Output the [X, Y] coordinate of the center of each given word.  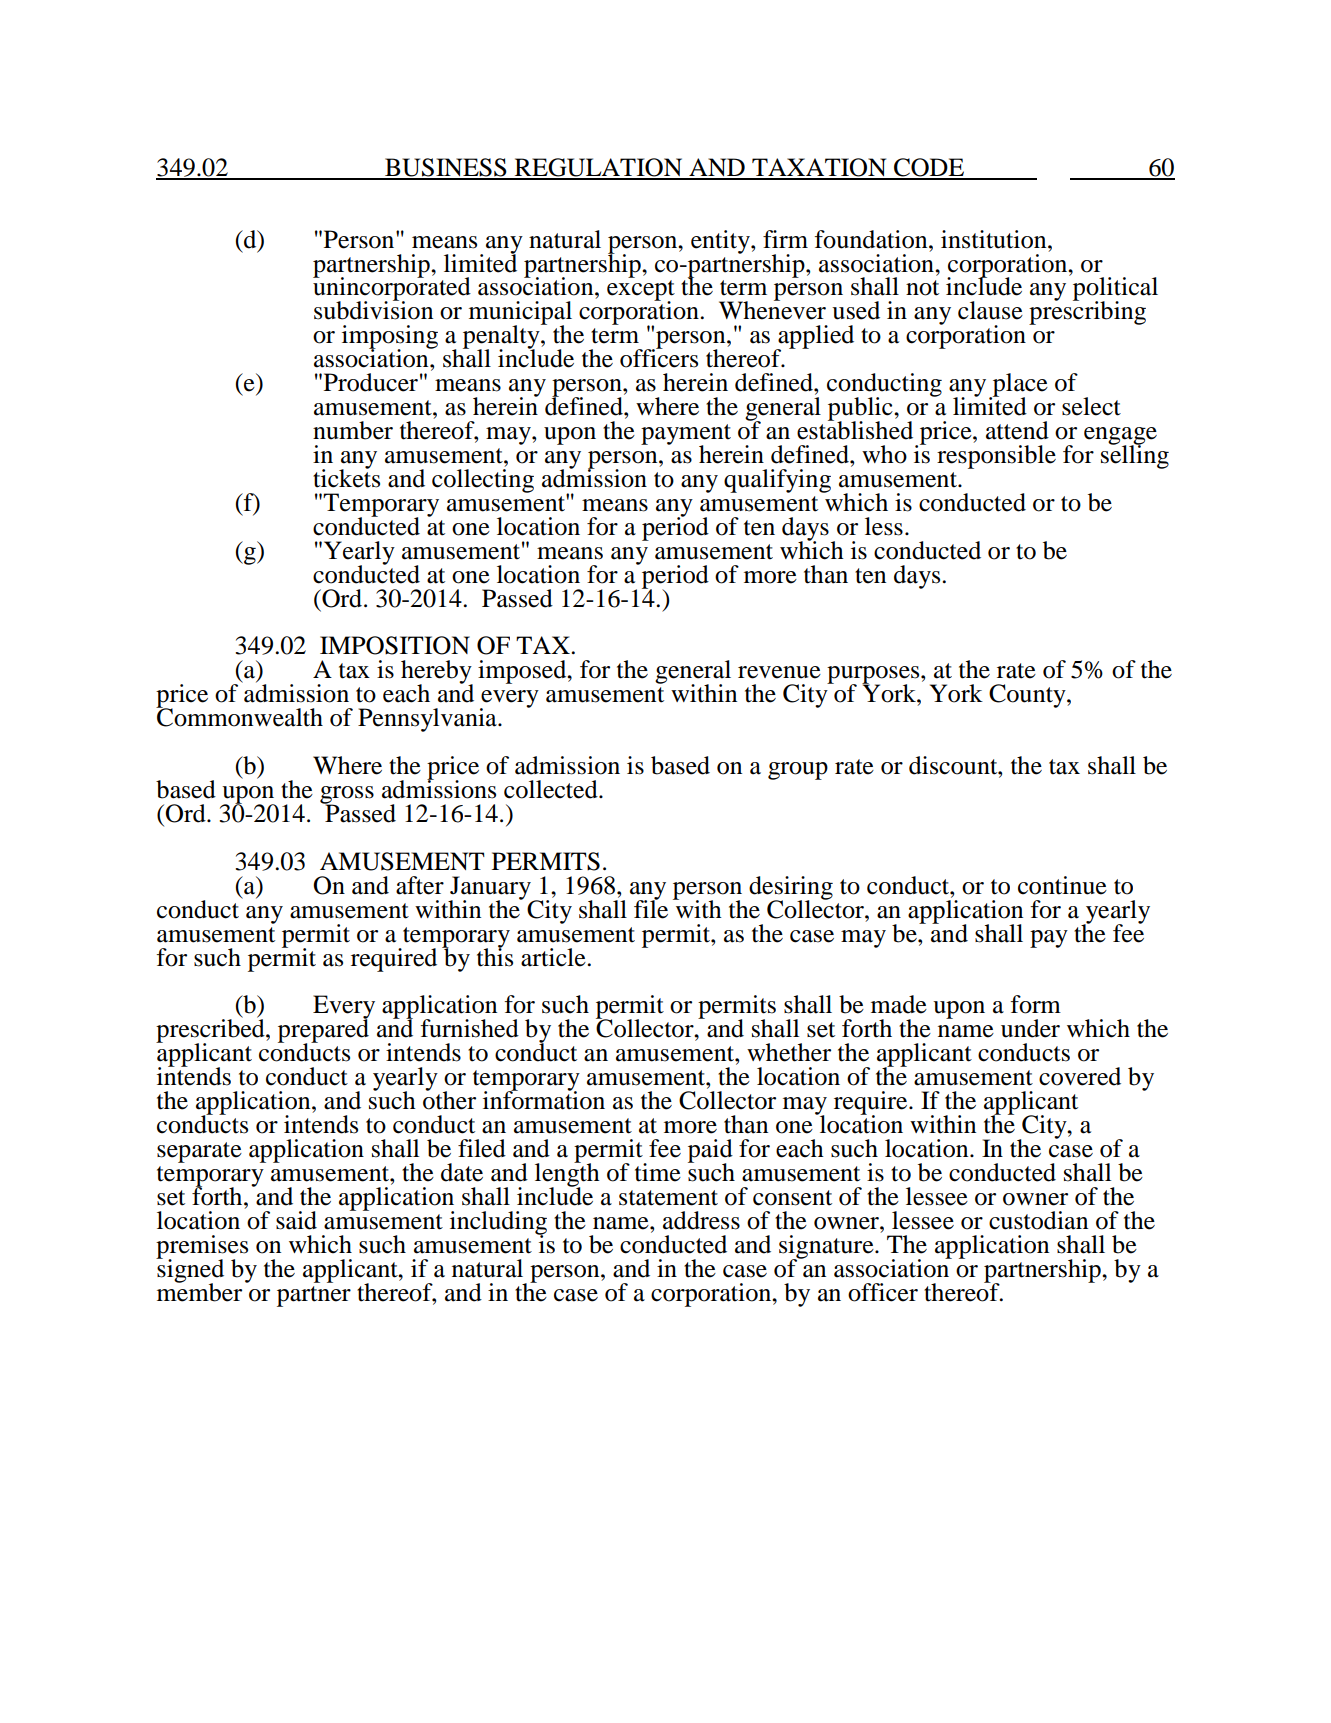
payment [686, 435]
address [701, 1220]
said [296, 1220]
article [554, 957]
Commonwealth [239, 716]
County [1028, 696]
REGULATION [599, 168]
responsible [996, 457]
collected [552, 789]
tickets [346, 477]
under [1030, 1028]
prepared [323, 1031]
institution [995, 239]
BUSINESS [446, 168]
